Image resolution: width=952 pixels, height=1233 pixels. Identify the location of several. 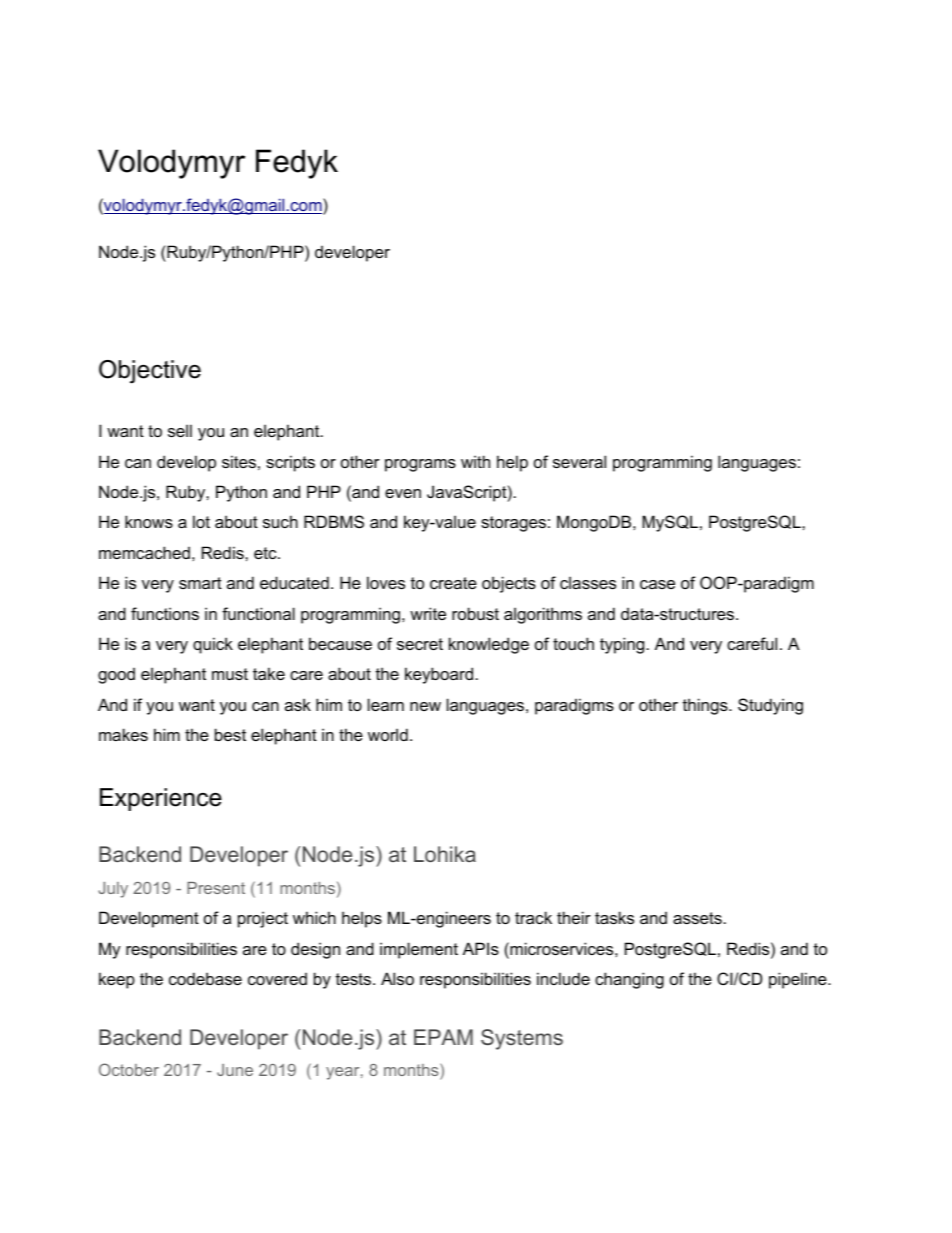
(579, 461).
